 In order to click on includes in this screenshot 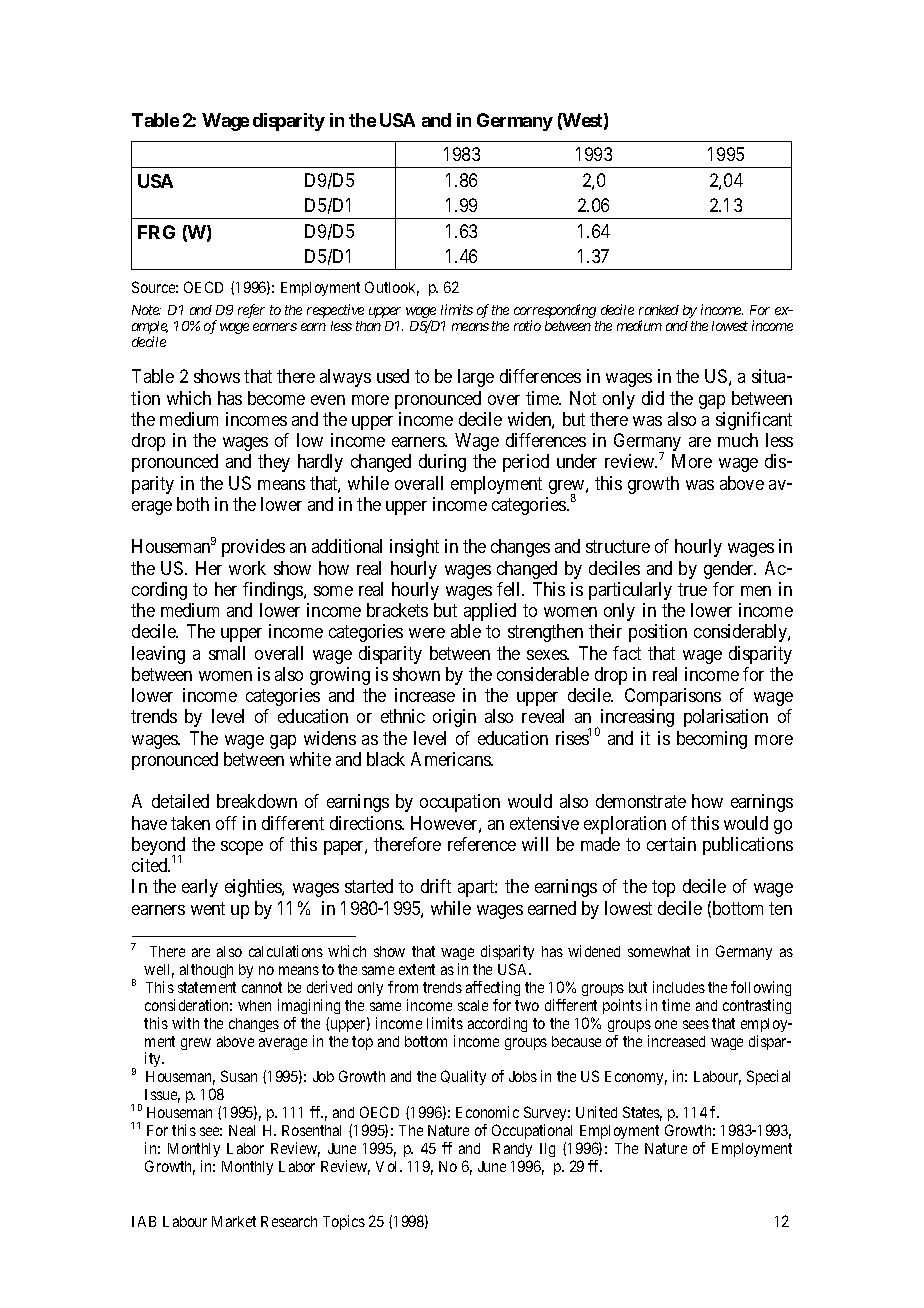, I will do `click(679, 987)`.
